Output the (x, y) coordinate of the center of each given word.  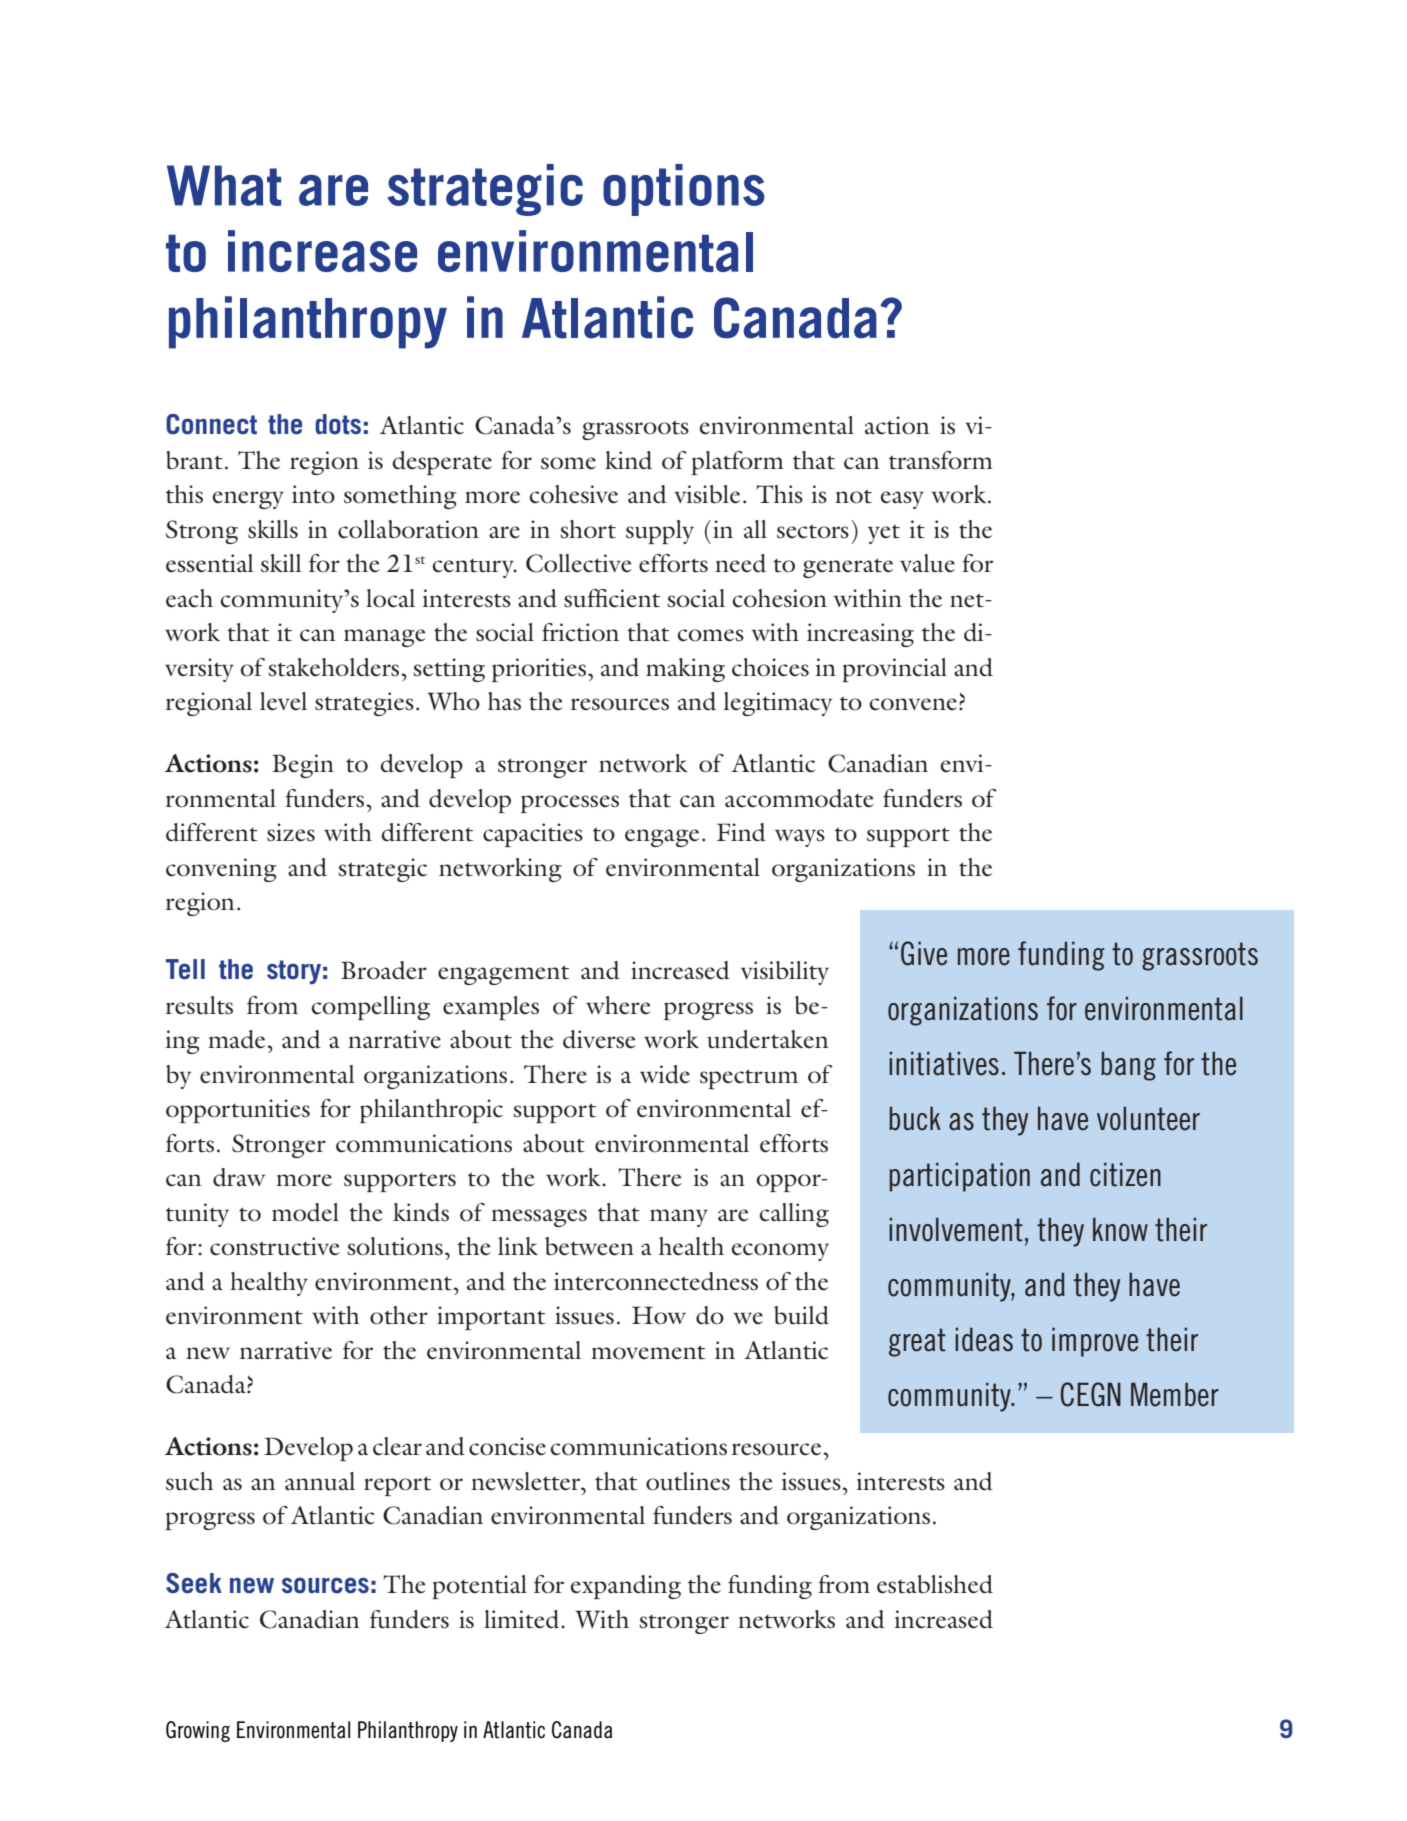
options (684, 190)
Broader (384, 970)
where (618, 1005)
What (224, 185)
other (399, 1315)
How (659, 1315)
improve (1095, 1342)
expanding (625, 1587)
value (927, 563)
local (390, 598)
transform (940, 460)
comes (710, 635)
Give (924, 953)
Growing (198, 1731)
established (935, 1584)
